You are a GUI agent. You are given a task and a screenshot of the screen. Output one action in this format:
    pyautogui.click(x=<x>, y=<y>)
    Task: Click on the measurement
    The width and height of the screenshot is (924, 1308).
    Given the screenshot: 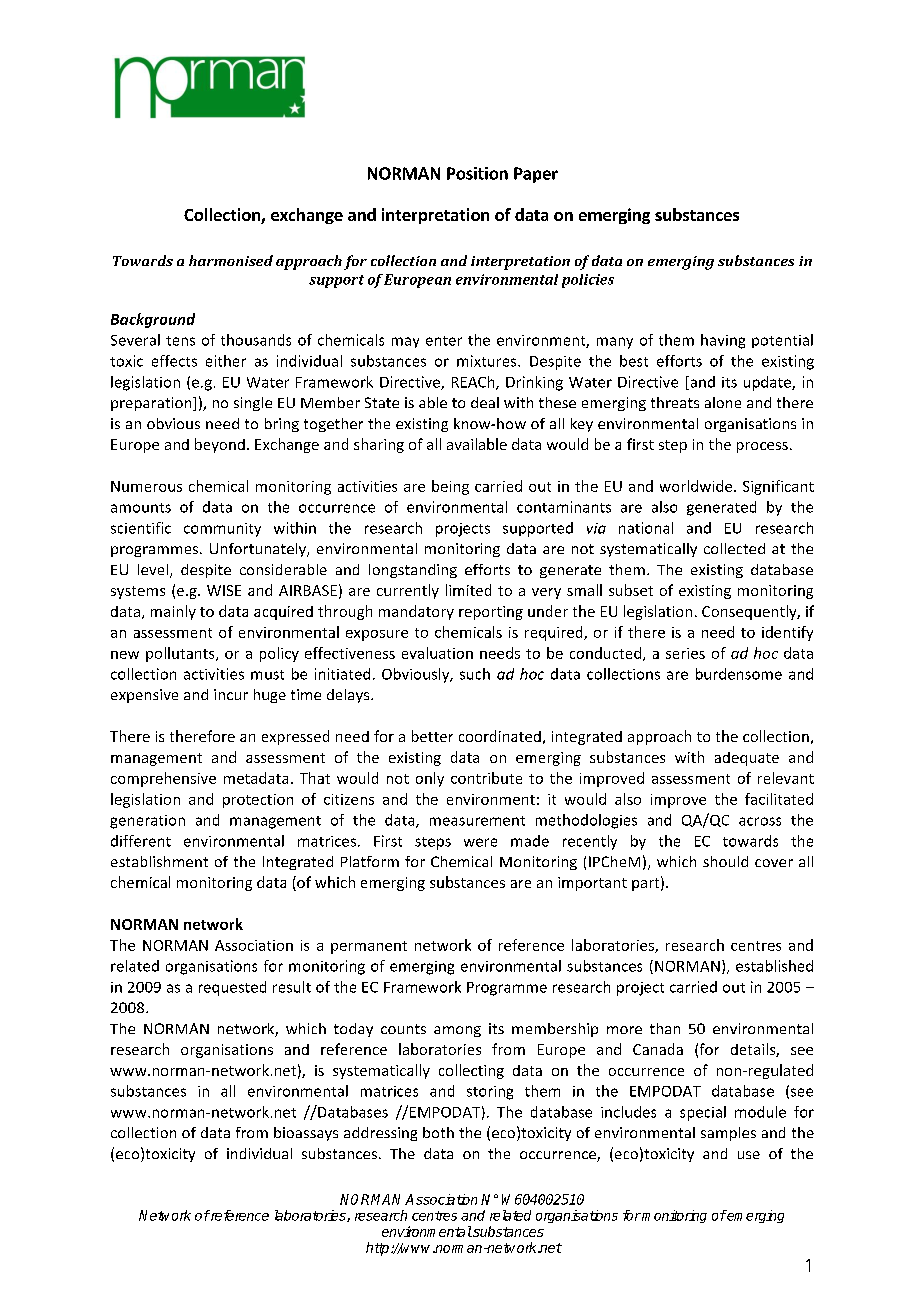 What is the action you would take?
    pyautogui.click(x=477, y=821)
